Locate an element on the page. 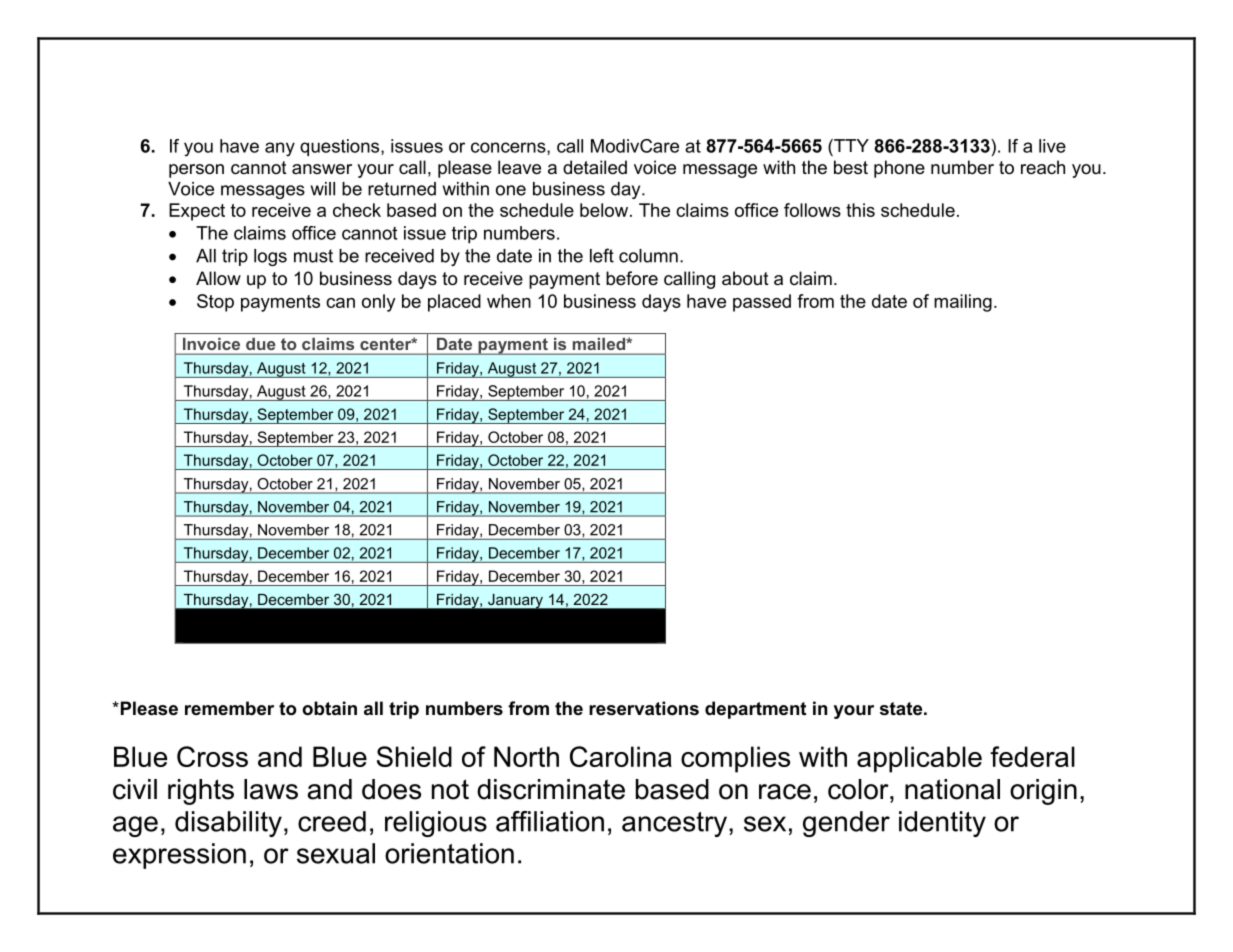 The height and width of the document is (952, 1233). passed is located at coordinates (762, 303).
